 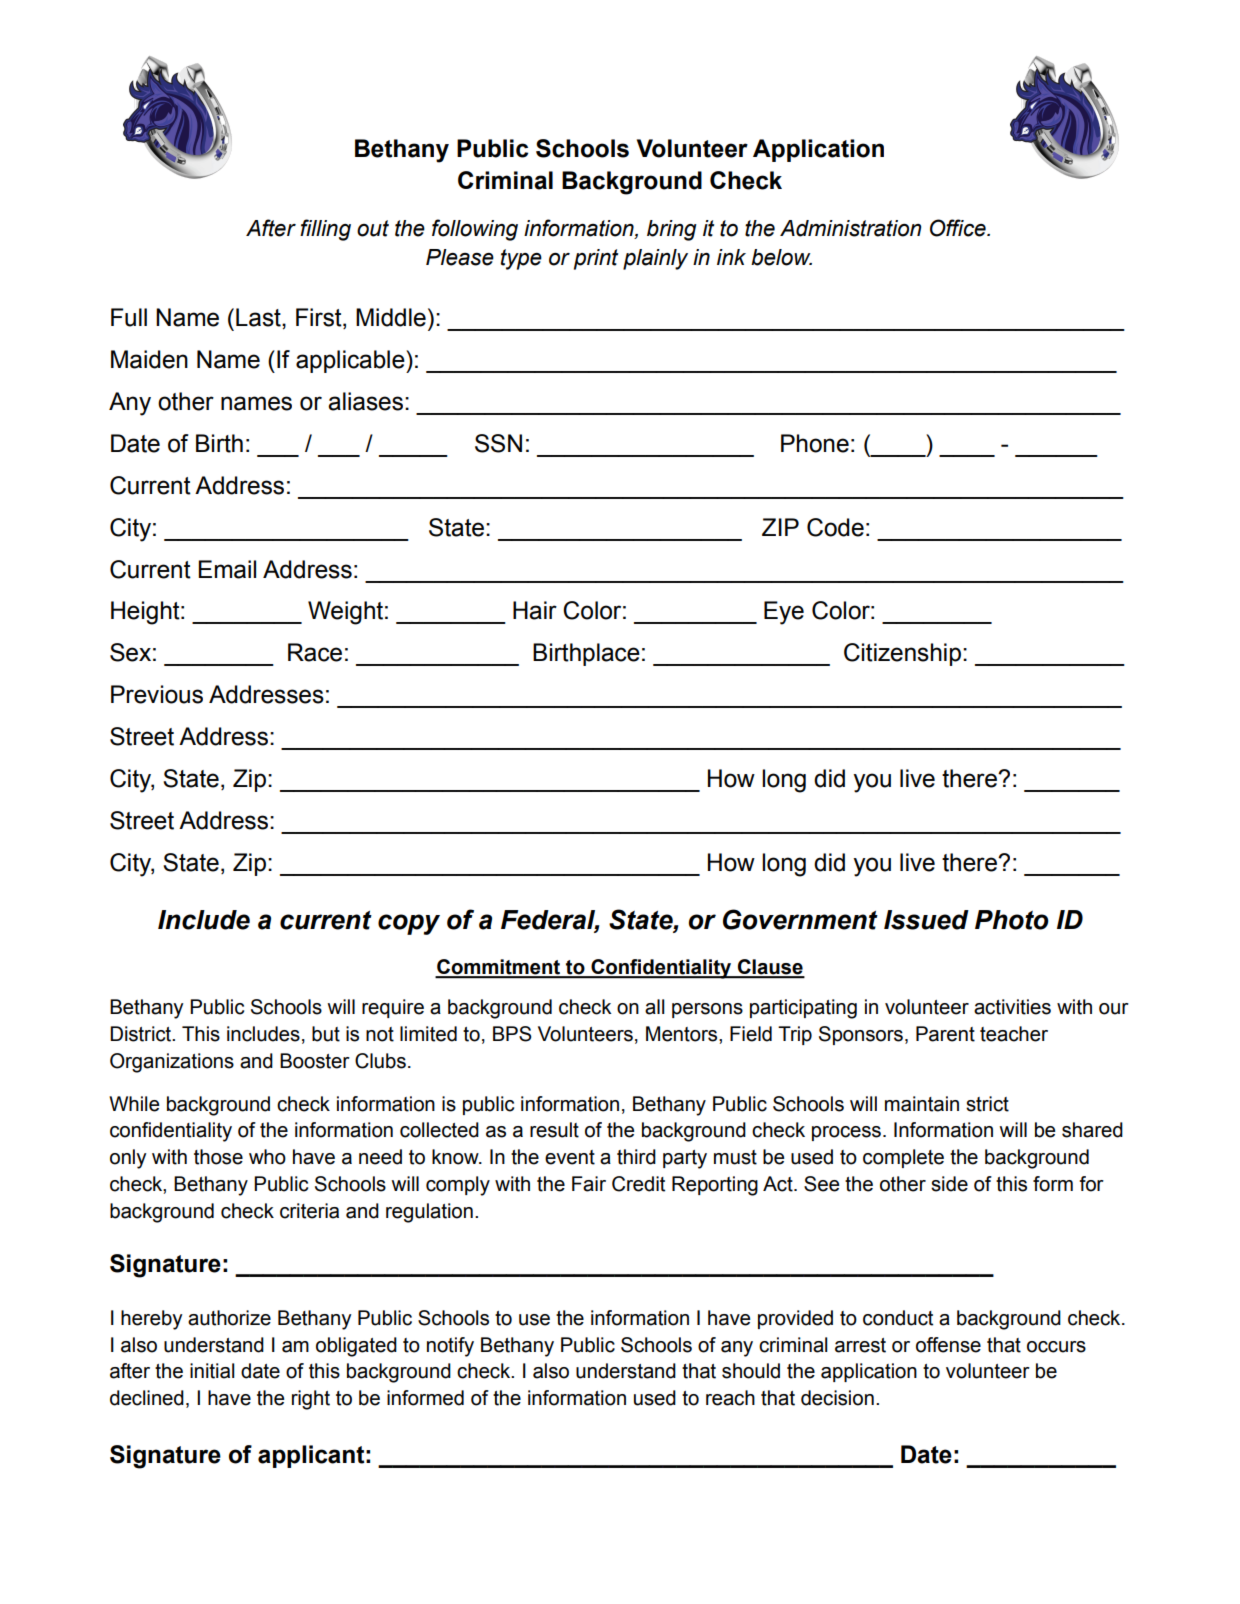 I want to click on initial, so click(x=212, y=1371).
